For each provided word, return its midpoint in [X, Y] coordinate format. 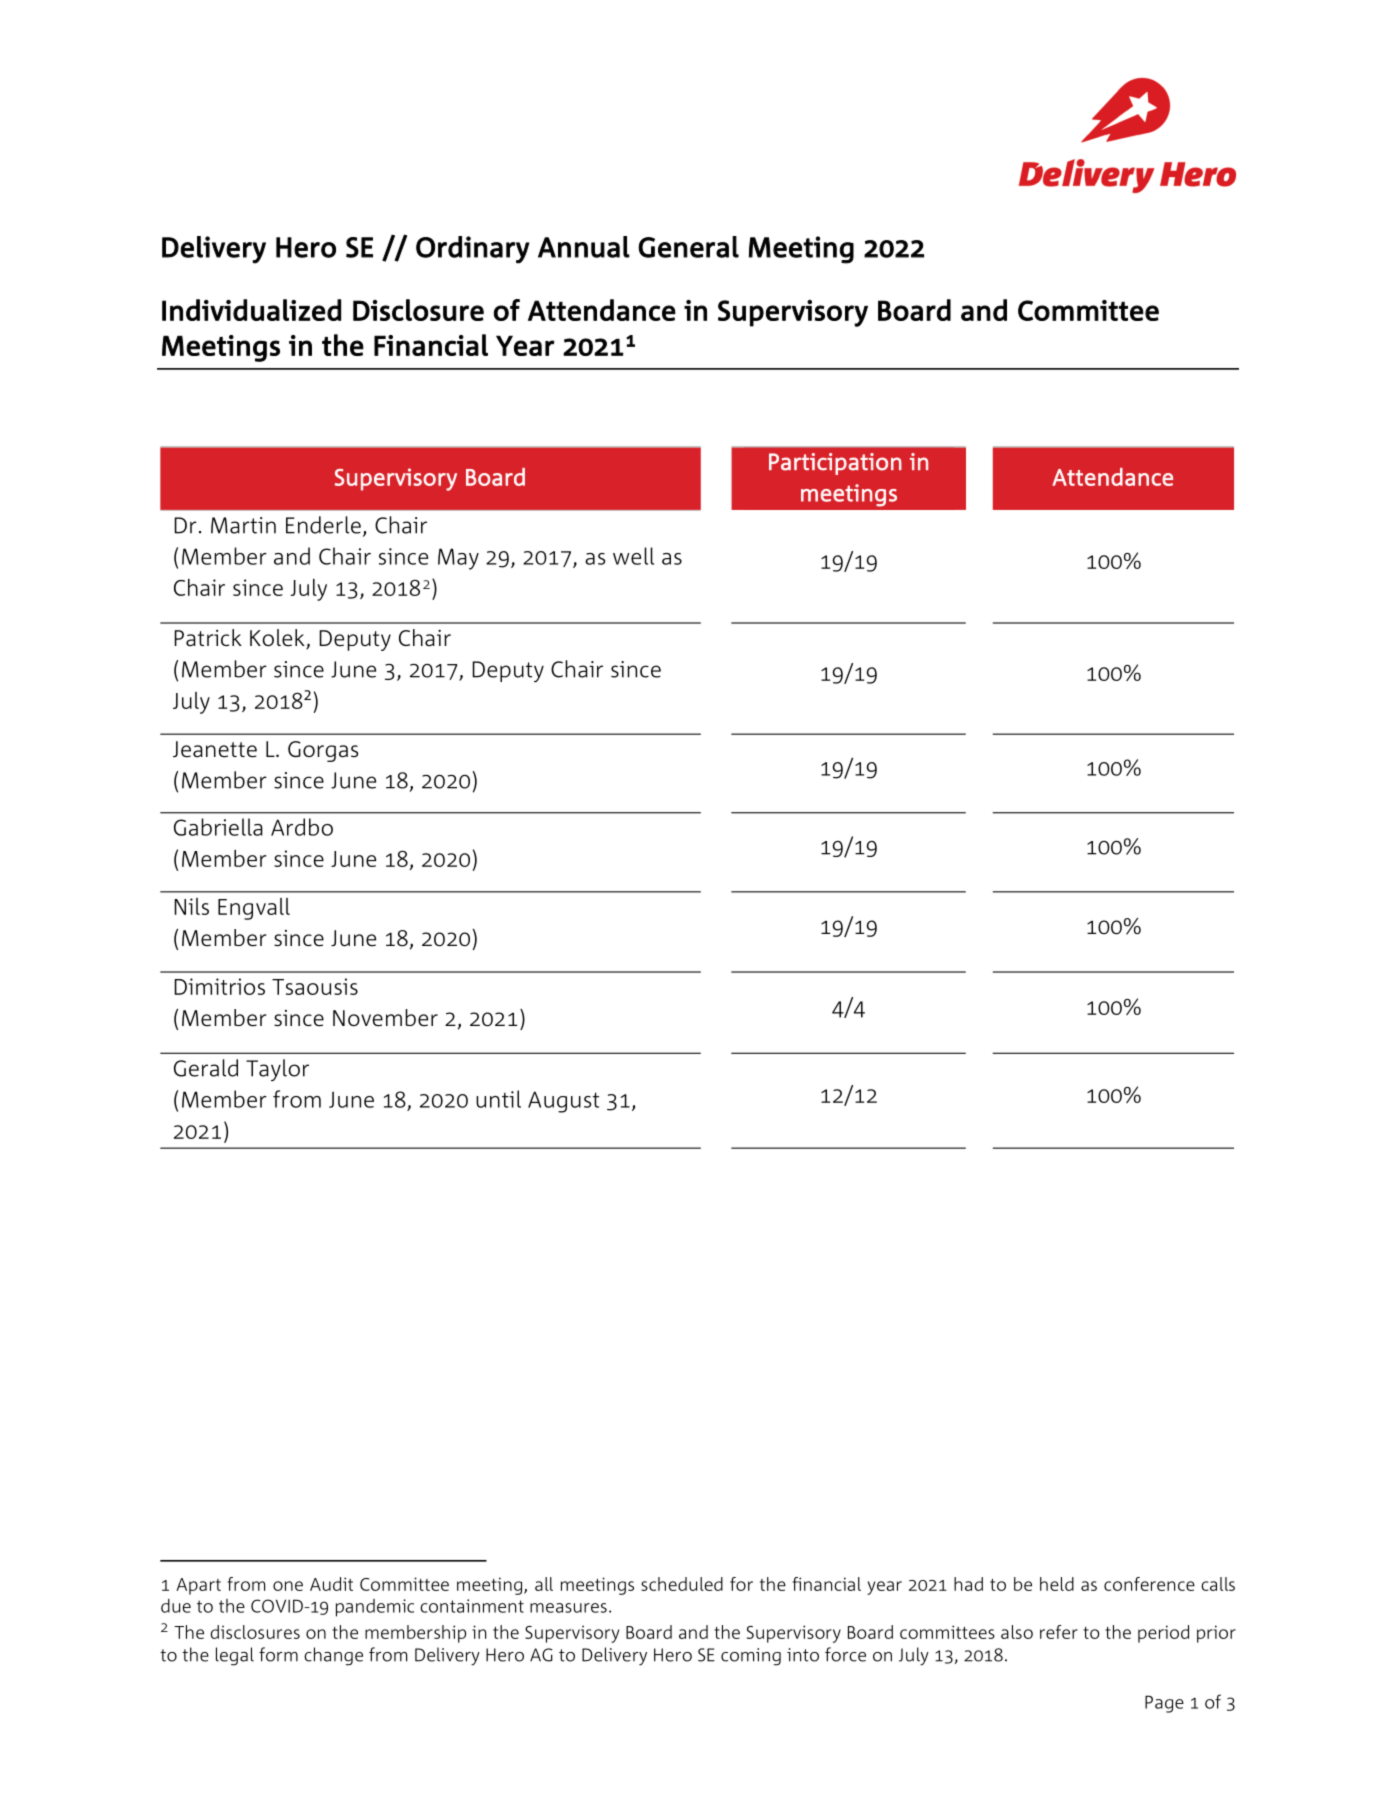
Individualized [251, 310]
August [563, 1102]
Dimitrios [219, 986]
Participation [835, 464]
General [688, 247]
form [278, 1654]
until [498, 1099]
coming [751, 1657]
